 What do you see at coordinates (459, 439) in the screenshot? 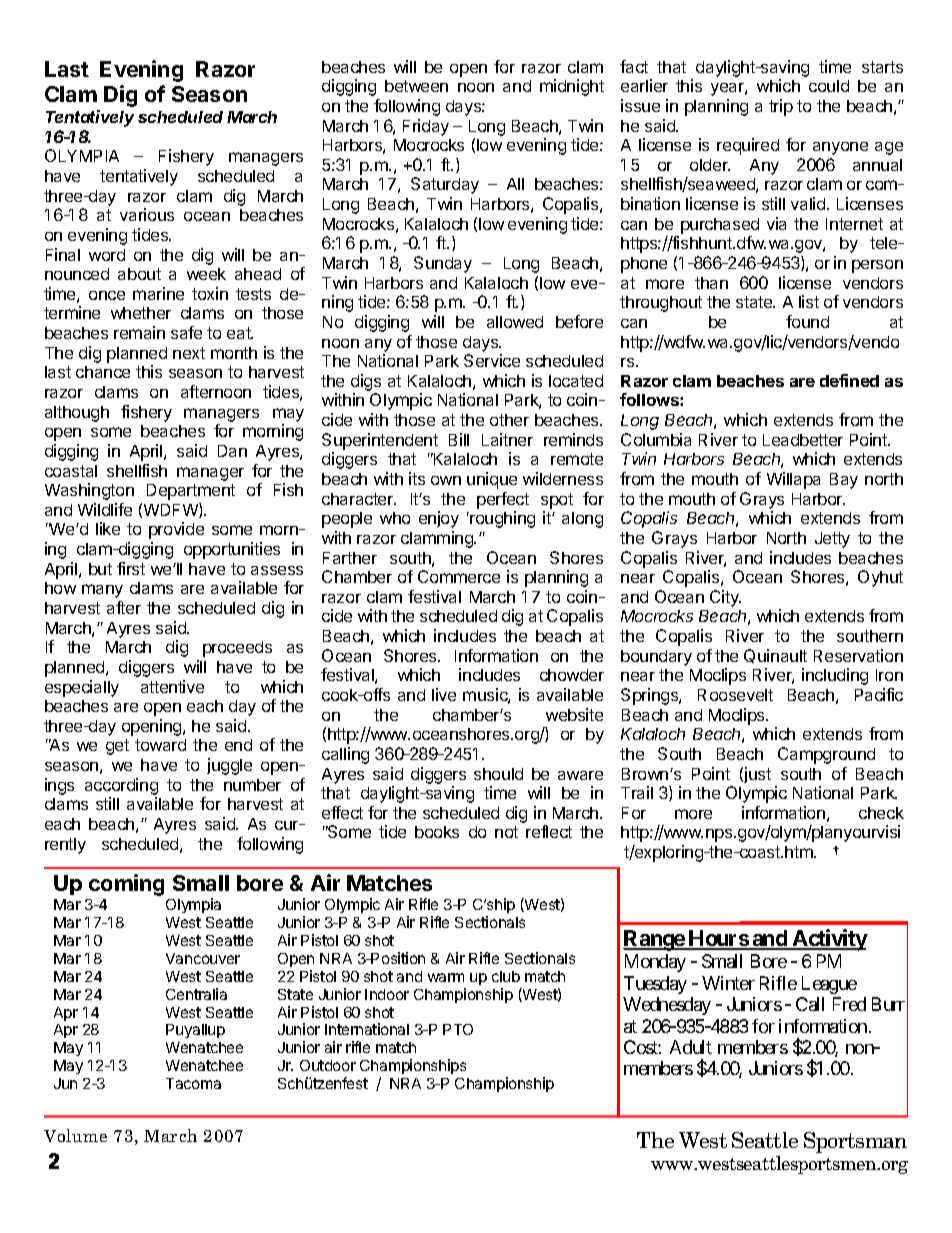
I see `Bill` at bounding box center [459, 439].
